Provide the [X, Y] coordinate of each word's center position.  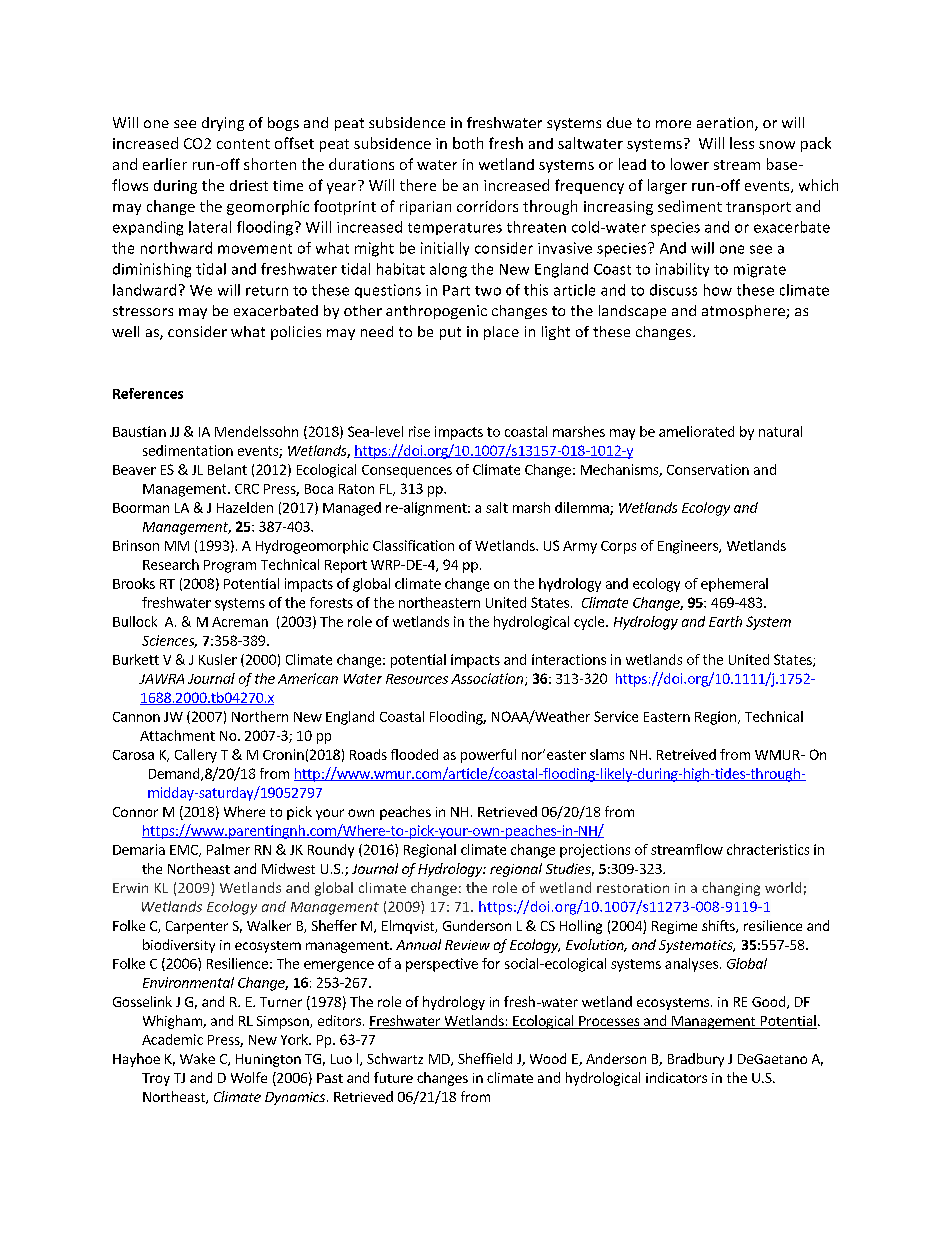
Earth [725, 621]
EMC [185, 851]
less [742, 143]
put [450, 333]
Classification [413, 545]
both [468, 143]
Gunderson [477, 925]
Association [487, 678]
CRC [247, 489]
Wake [197, 1058]
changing [731, 889]
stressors [143, 311]
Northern [260, 716]
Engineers [689, 547]
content [243, 144]
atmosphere [744, 312]
